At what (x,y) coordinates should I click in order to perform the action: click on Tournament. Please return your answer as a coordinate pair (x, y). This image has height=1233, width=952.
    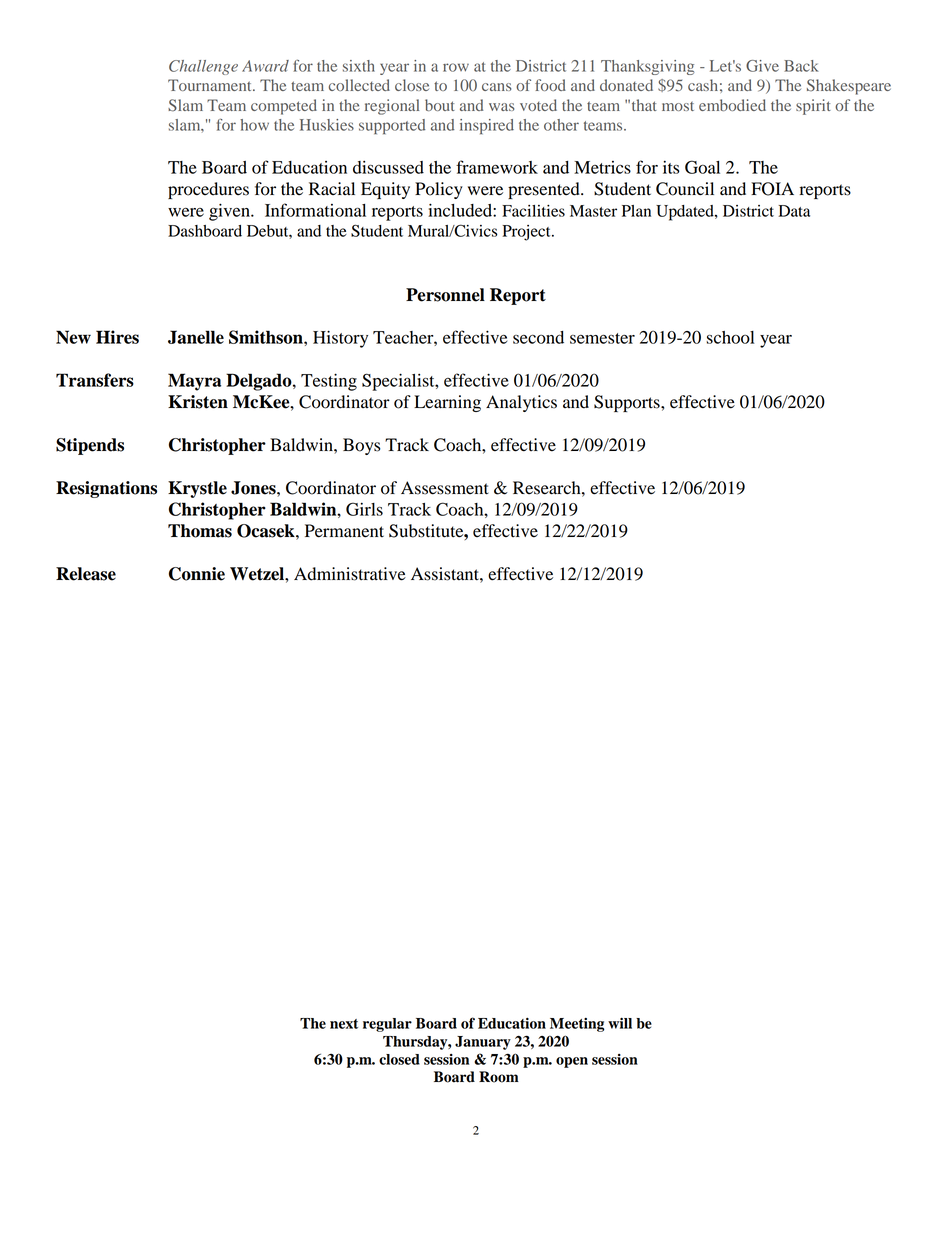
    Looking at the image, I should click on (211, 85).
